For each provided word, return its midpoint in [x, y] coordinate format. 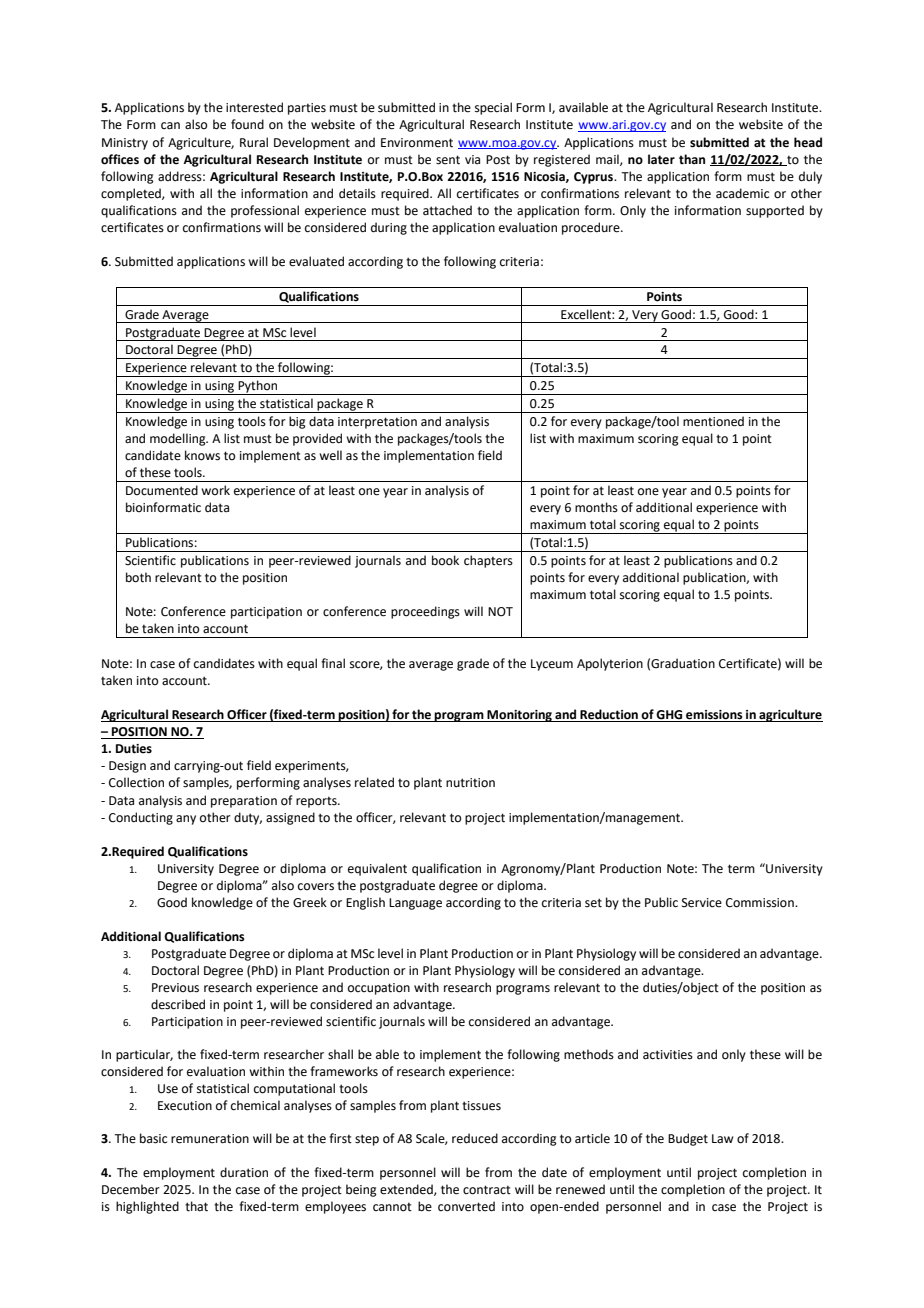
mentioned [713, 421]
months [596, 507]
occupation [379, 989]
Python [258, 387]
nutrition [470, 783]
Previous [175, 988]
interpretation [377, 423]
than [692, 159]
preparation [244, 802]
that [196, 1206]
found [247, 124]
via [472, 159]
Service [702, 903]
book [445, 560]
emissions [714, 716]
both [138, 577]
